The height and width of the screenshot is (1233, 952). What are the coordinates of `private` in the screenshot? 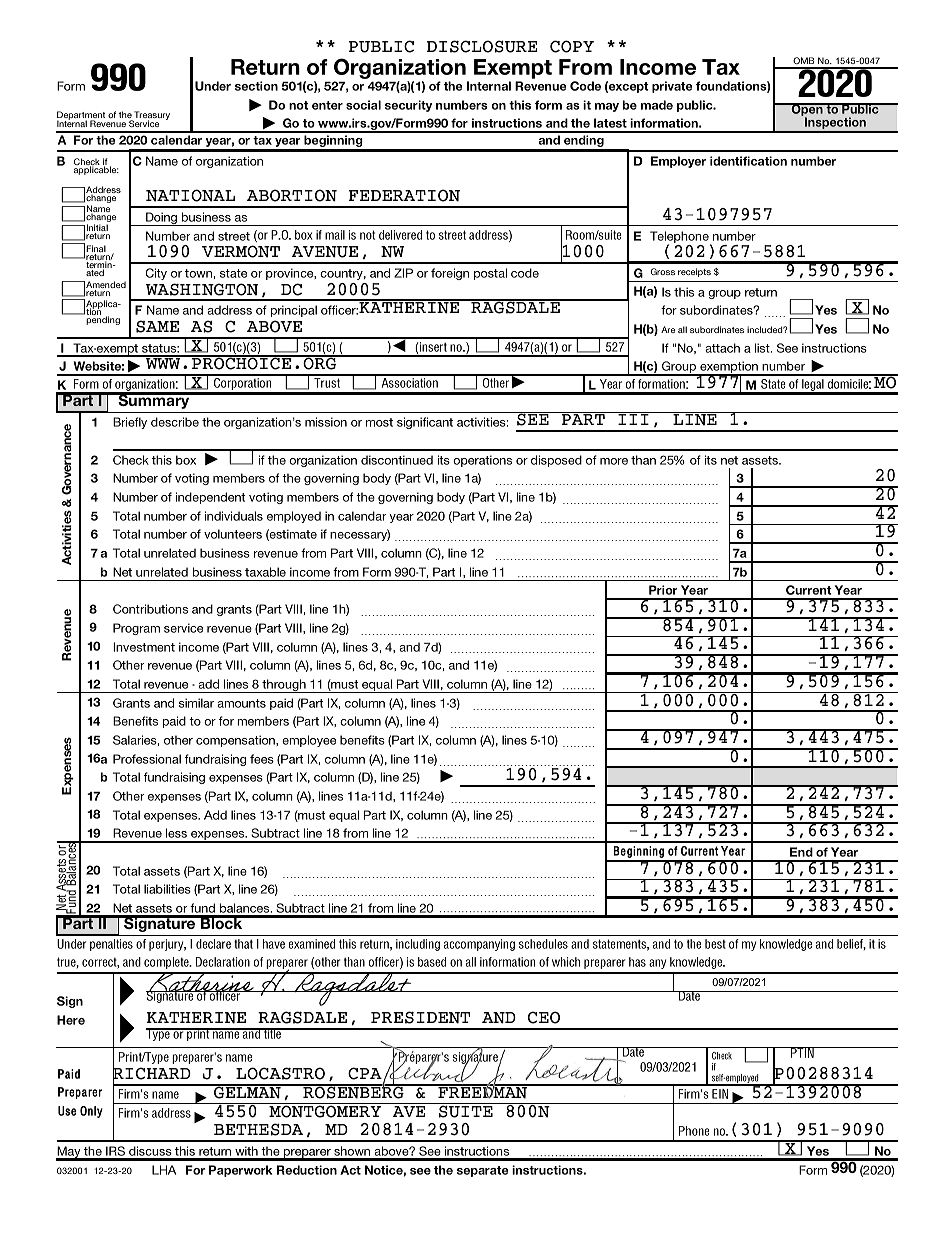 It's located at (672, 87).
